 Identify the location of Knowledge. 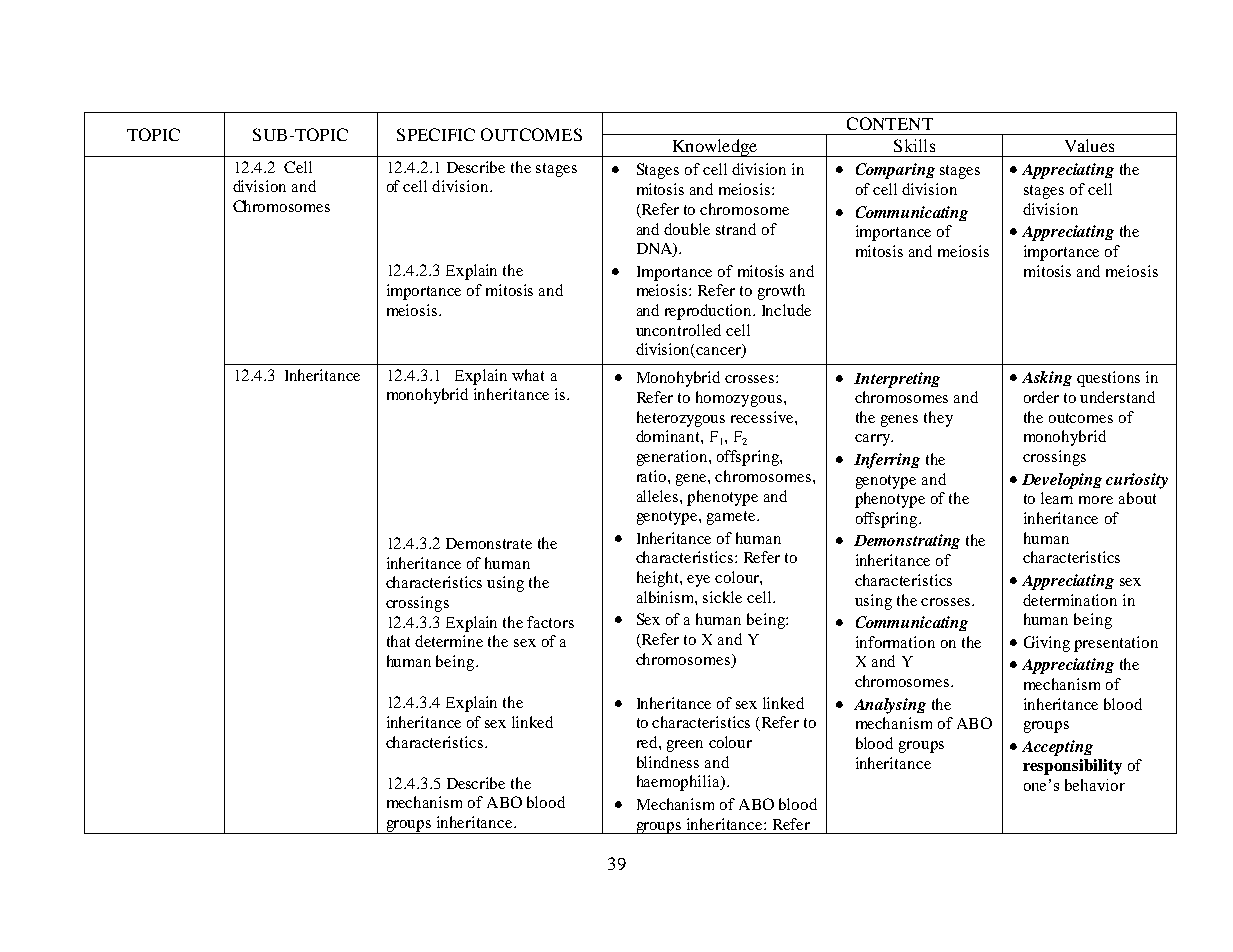
(715, 148).
